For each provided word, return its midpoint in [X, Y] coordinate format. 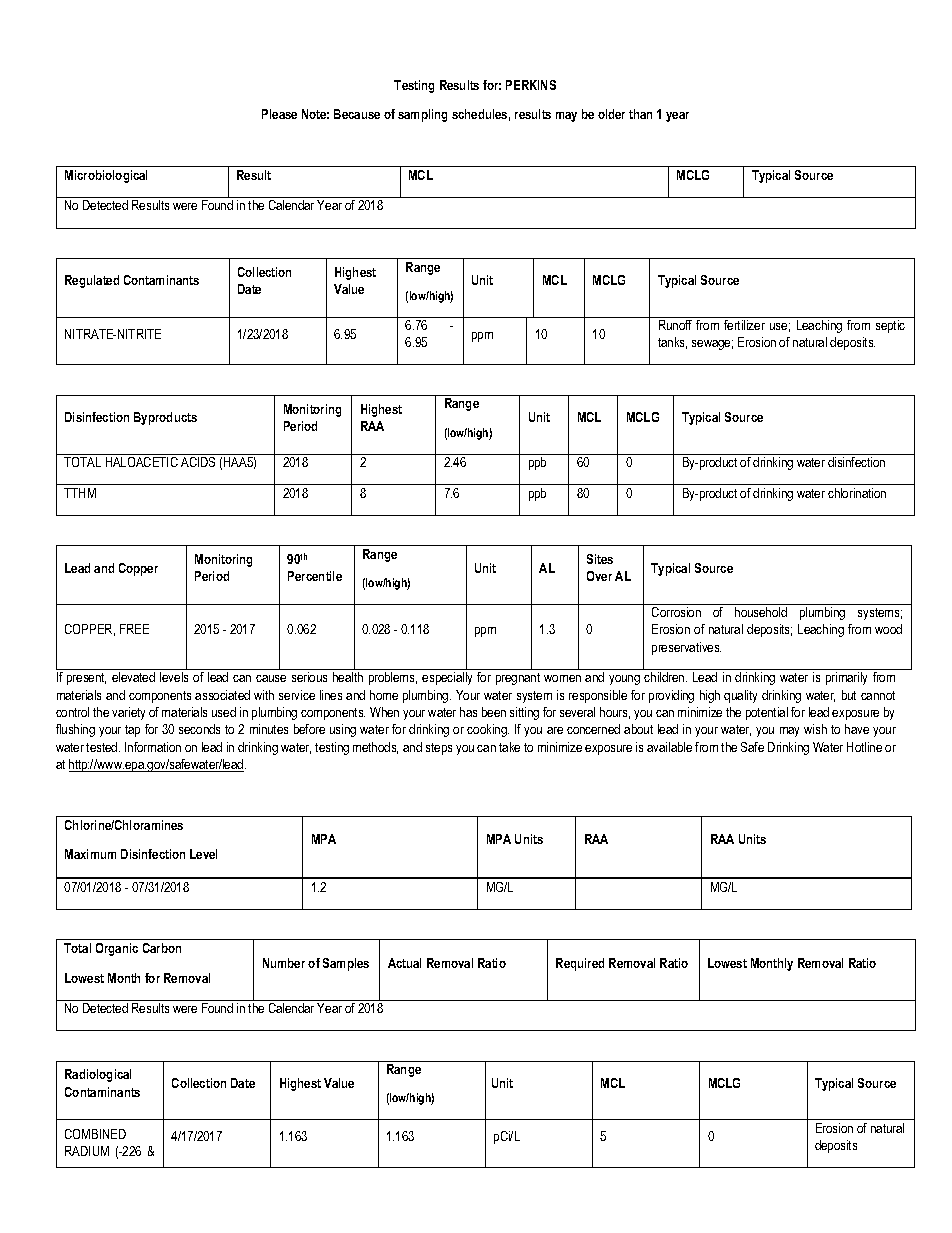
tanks [672, 343]
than [640, 114]
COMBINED [95, 1134]
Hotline [864, 747]
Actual [404, 963]
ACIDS [198, 462]
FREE [134, 629]
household [761, 612]
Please [279, 114]
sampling [422, 115]
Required [580, 964]
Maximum [90, 854]
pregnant [518, 679]
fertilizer [744, 325]
